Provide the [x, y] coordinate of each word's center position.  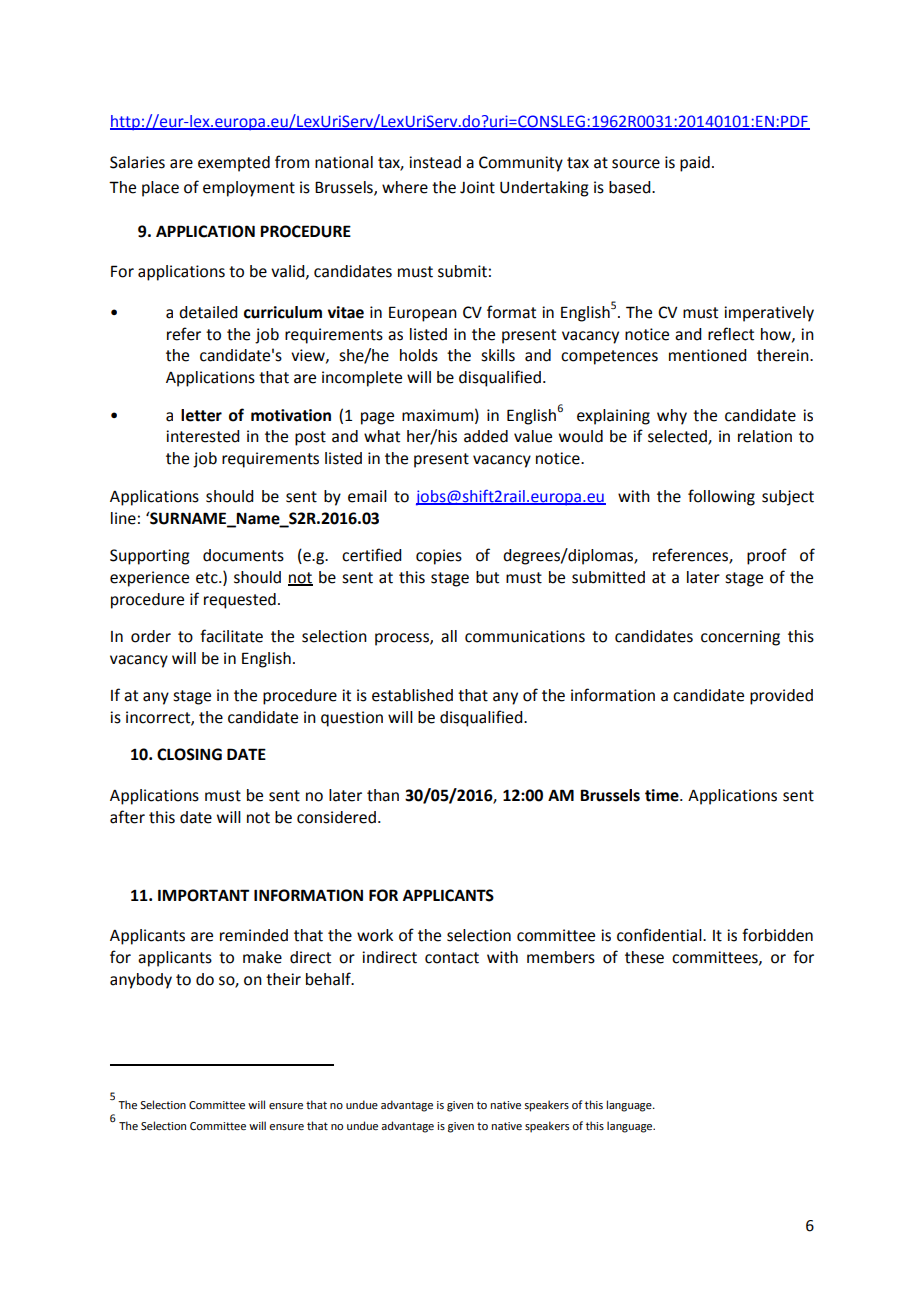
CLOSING [189, 754]
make [262, 957]
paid [695, 164]
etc [208, 578]
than [383, 795]
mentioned [708, 355]
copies [439, 557]
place [160, 189]
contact [452, 958]
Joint [477, 187]
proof [767, 556]
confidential [660, 935]
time [663, 795]
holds [419, 355]
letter [201, 415]
